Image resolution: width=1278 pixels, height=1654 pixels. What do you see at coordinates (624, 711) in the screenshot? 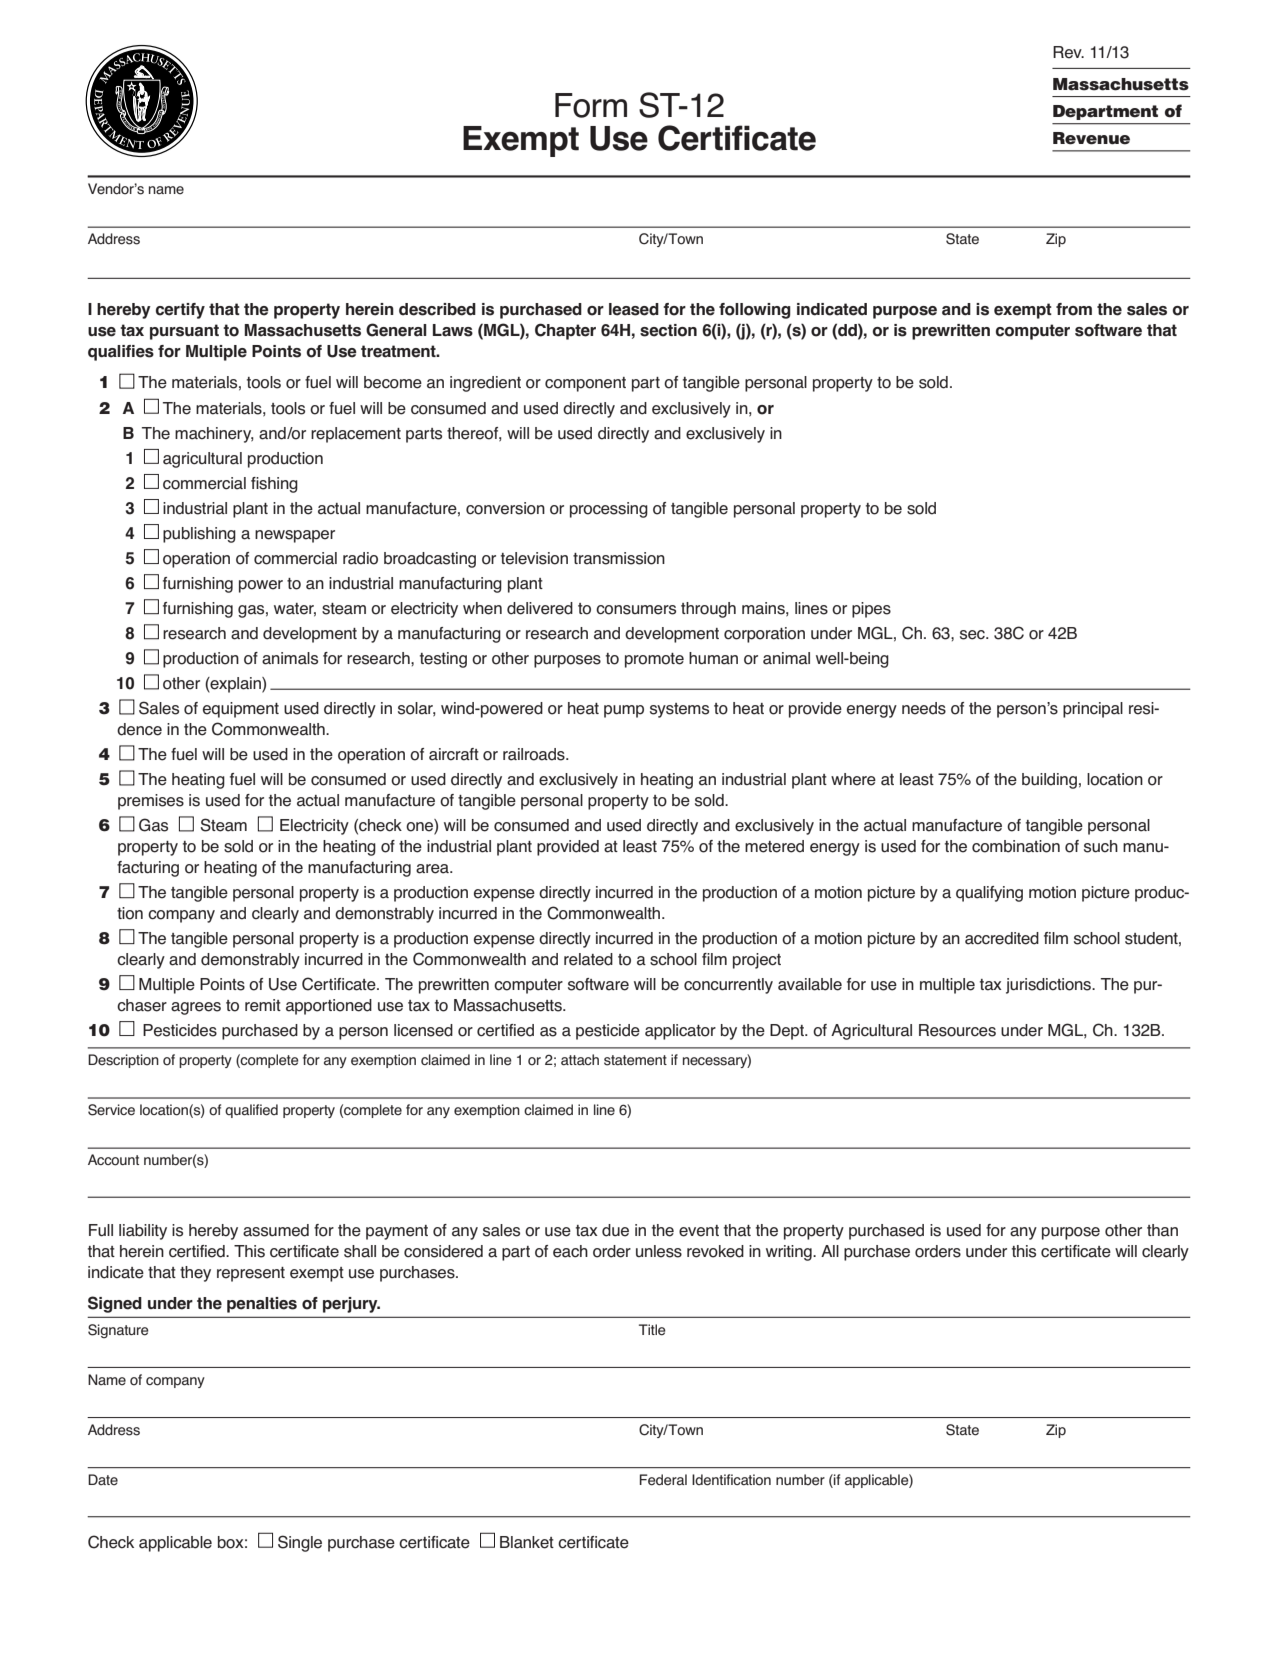
I see `pump` at bounding box center [624, 711].
